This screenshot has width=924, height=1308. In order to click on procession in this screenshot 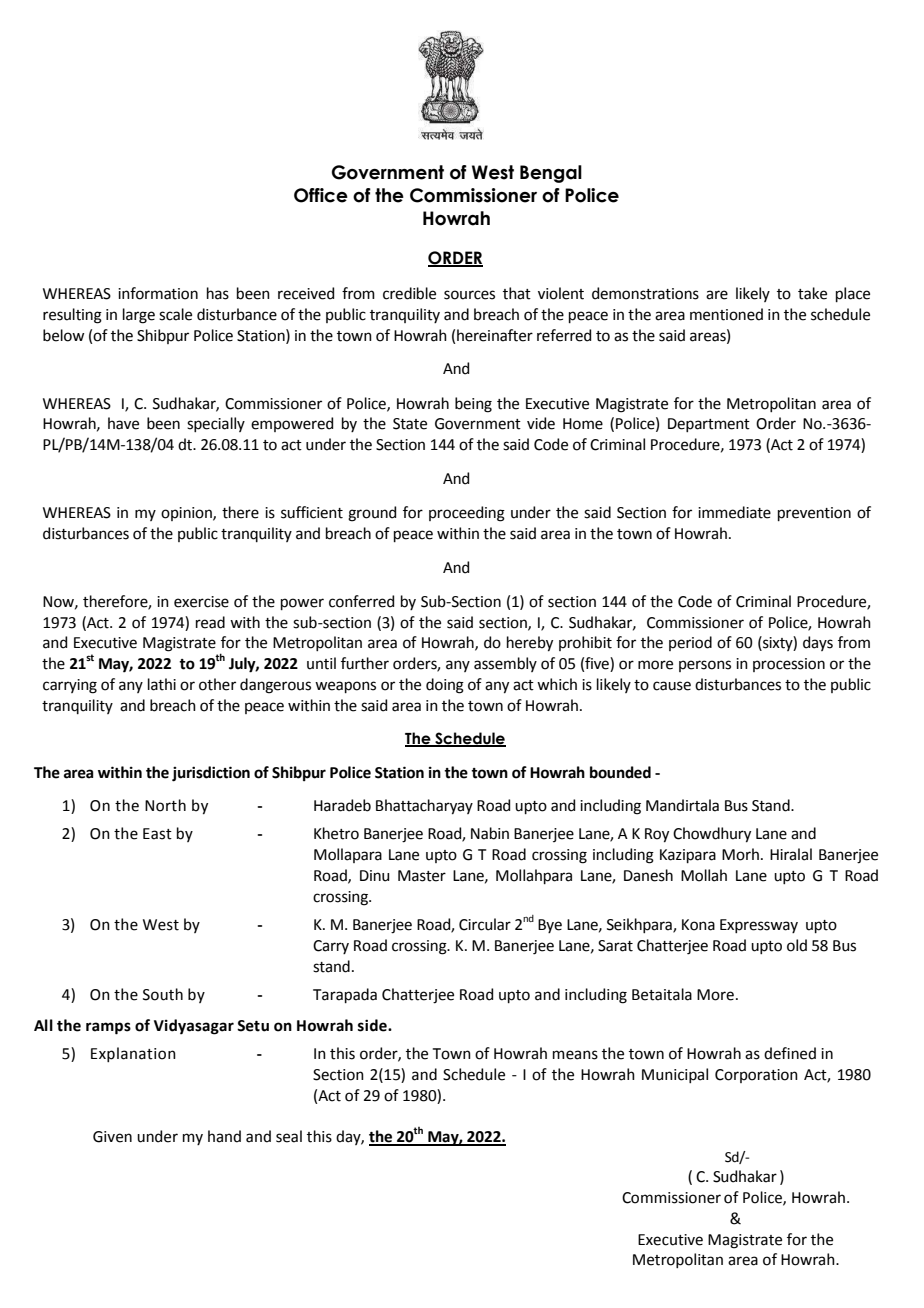, I will do `click(789, 665)`.
